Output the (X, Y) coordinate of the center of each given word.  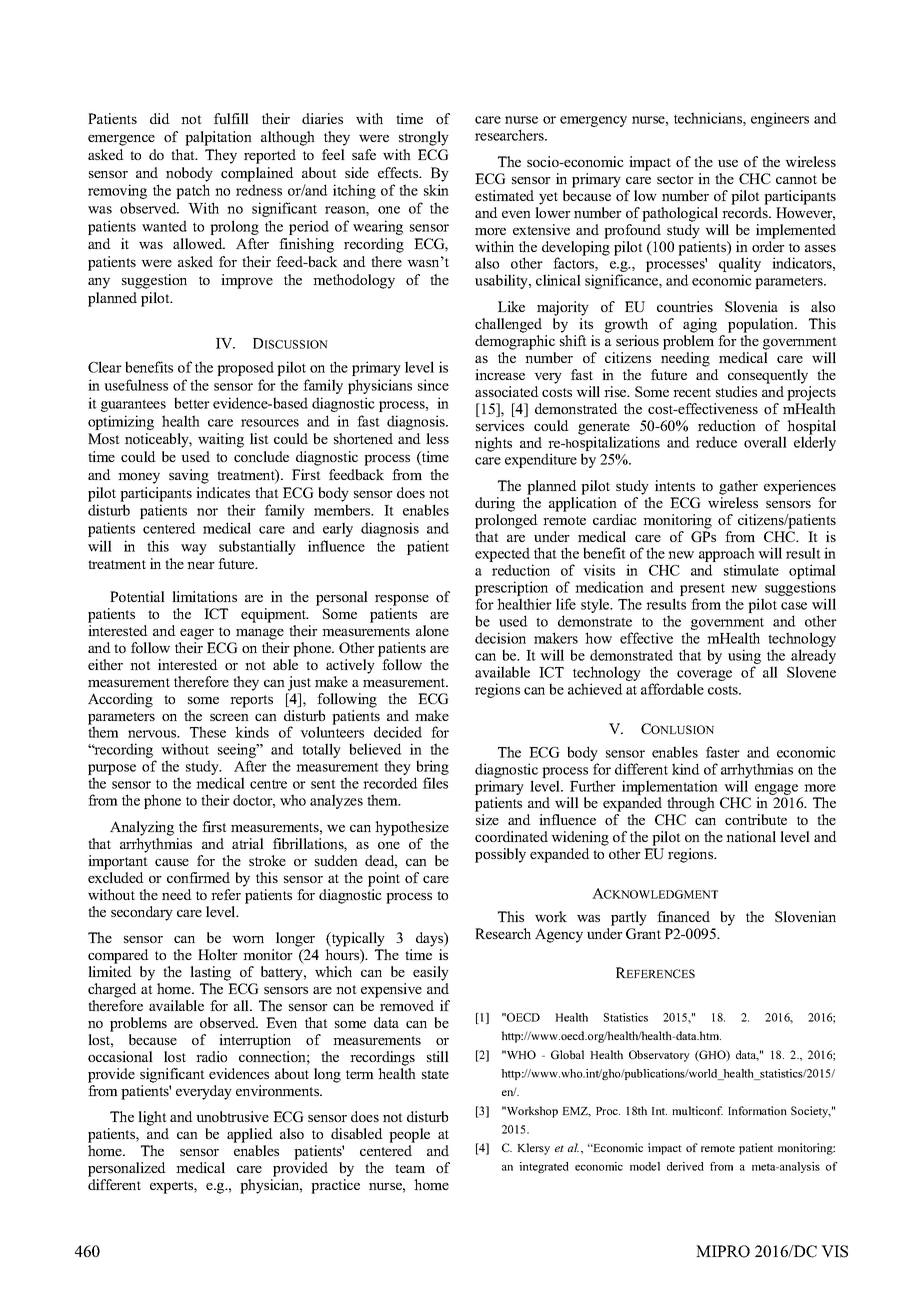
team (410, 1168)
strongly (424, 138)
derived (685, 1166)
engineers (780, 119)
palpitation (218, 138)
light (152, 1118)
